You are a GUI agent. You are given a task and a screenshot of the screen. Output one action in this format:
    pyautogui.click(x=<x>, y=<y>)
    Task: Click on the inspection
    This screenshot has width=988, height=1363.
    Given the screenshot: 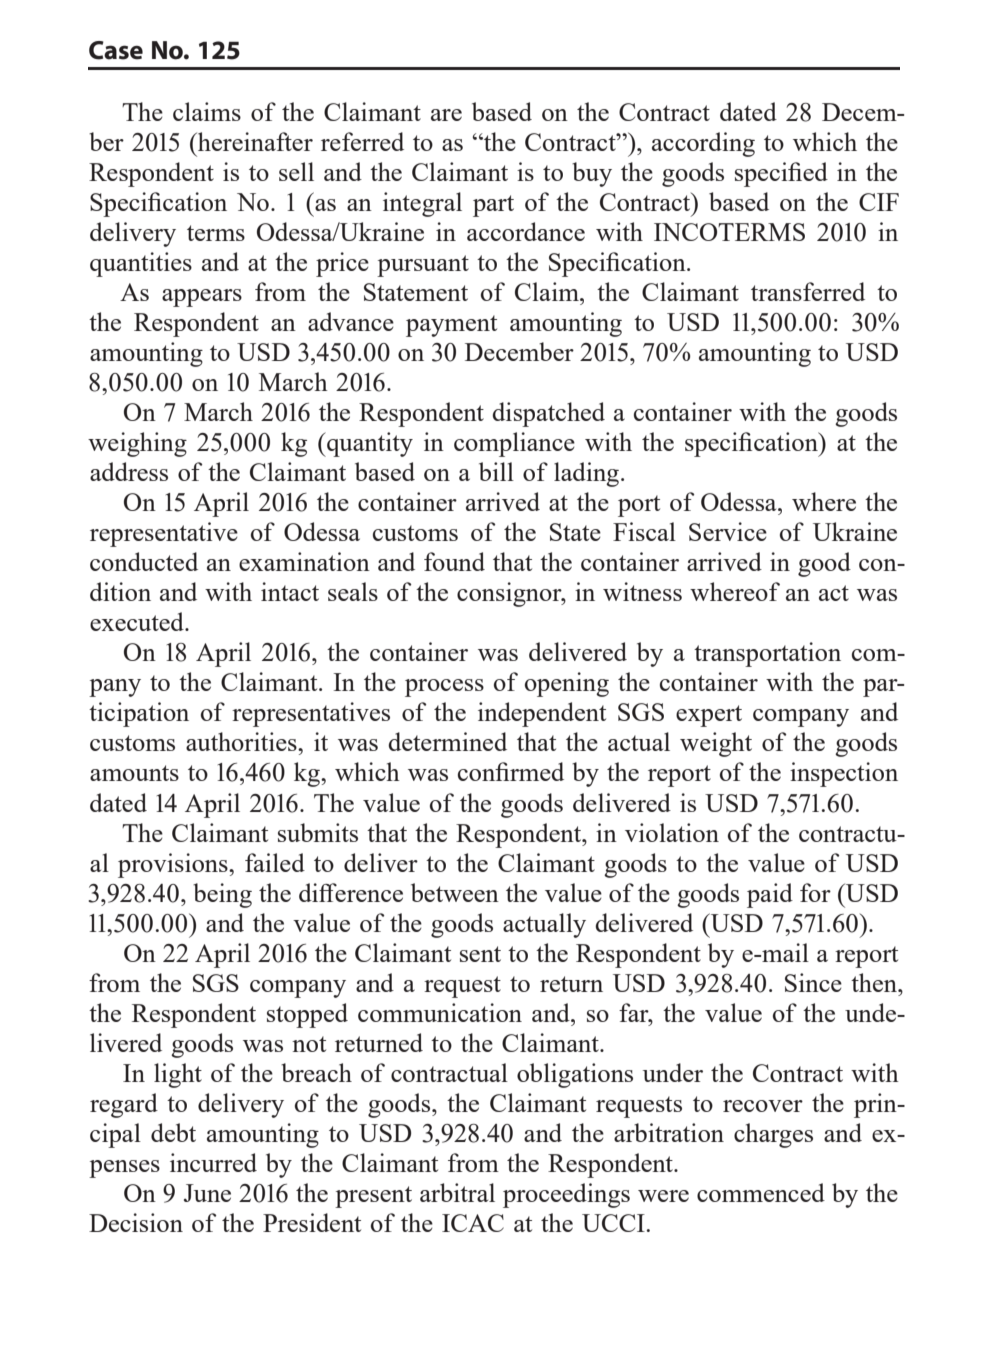 What is the action you would take?
    pyautogui.click(x=844, y=774)
